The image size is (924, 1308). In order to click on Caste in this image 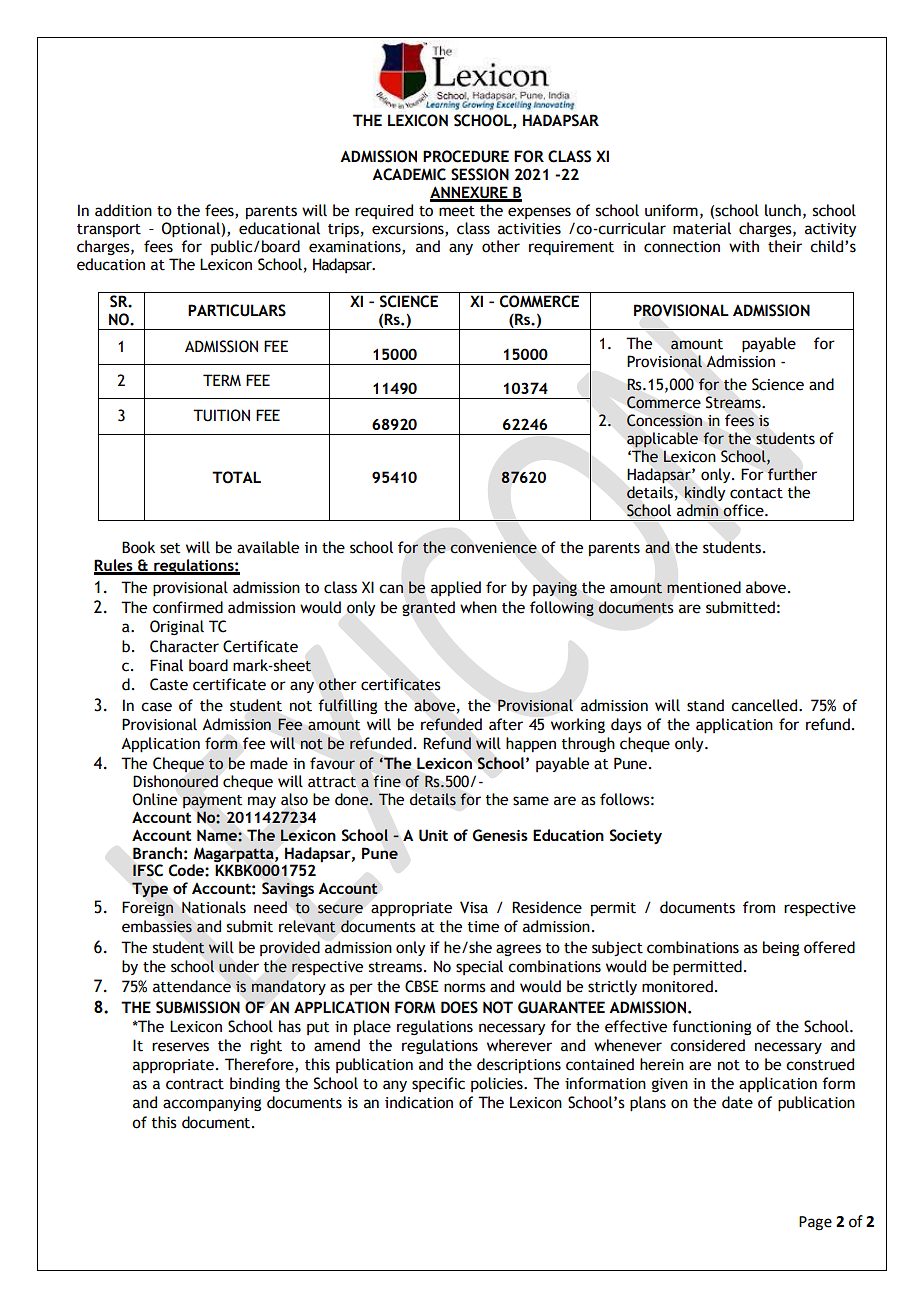, I will do `click(169, 684)`.
